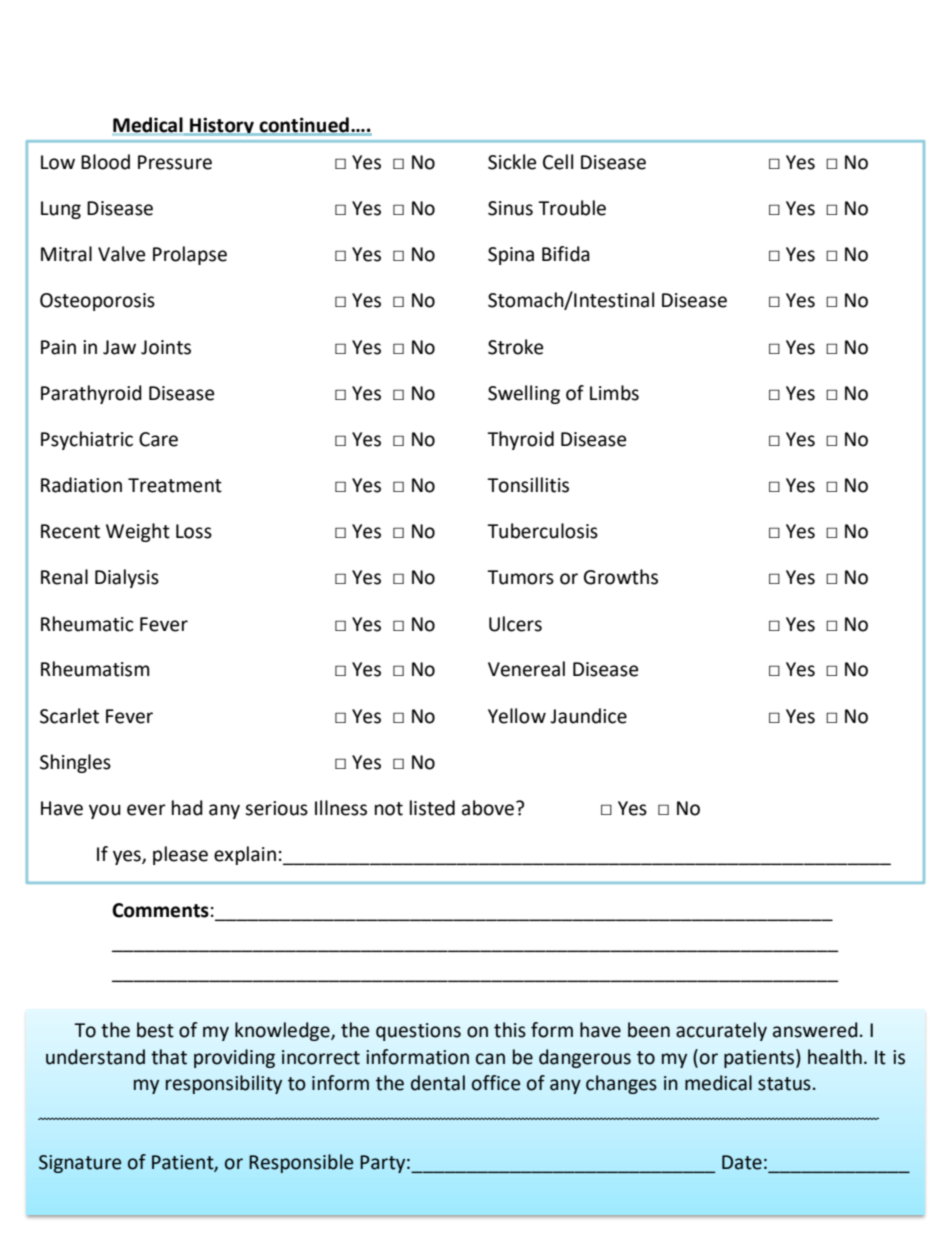 This screenshot has height=1233, width=952. Describe the element at coordinates (558, 162) in the screenshot. I see `Cell` at that location.
